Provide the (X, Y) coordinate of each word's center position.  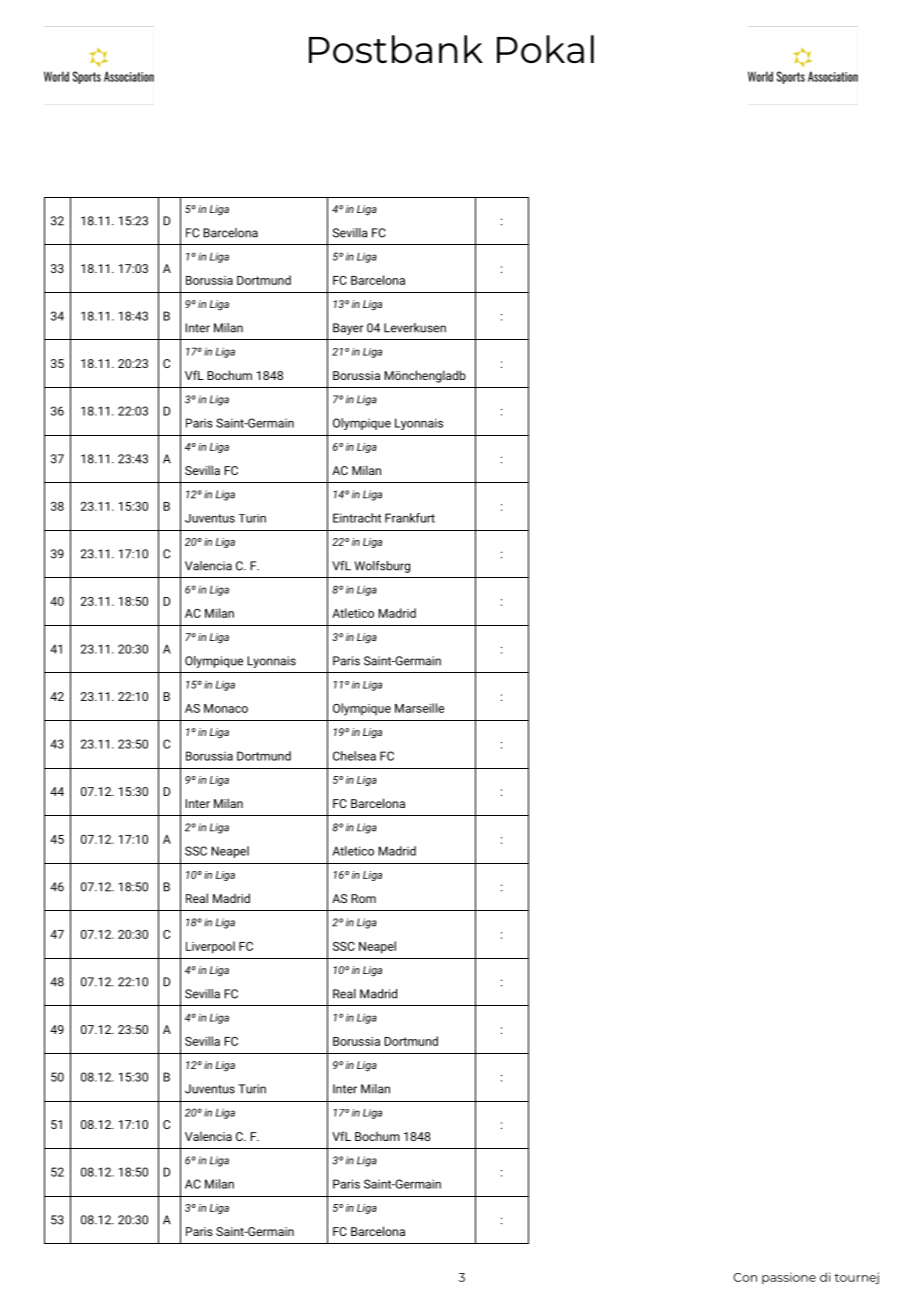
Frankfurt (410, 518)
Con (745, 1277)
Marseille (419, 708)
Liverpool (210, 947)
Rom (363, 898)
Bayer (348, 329)
